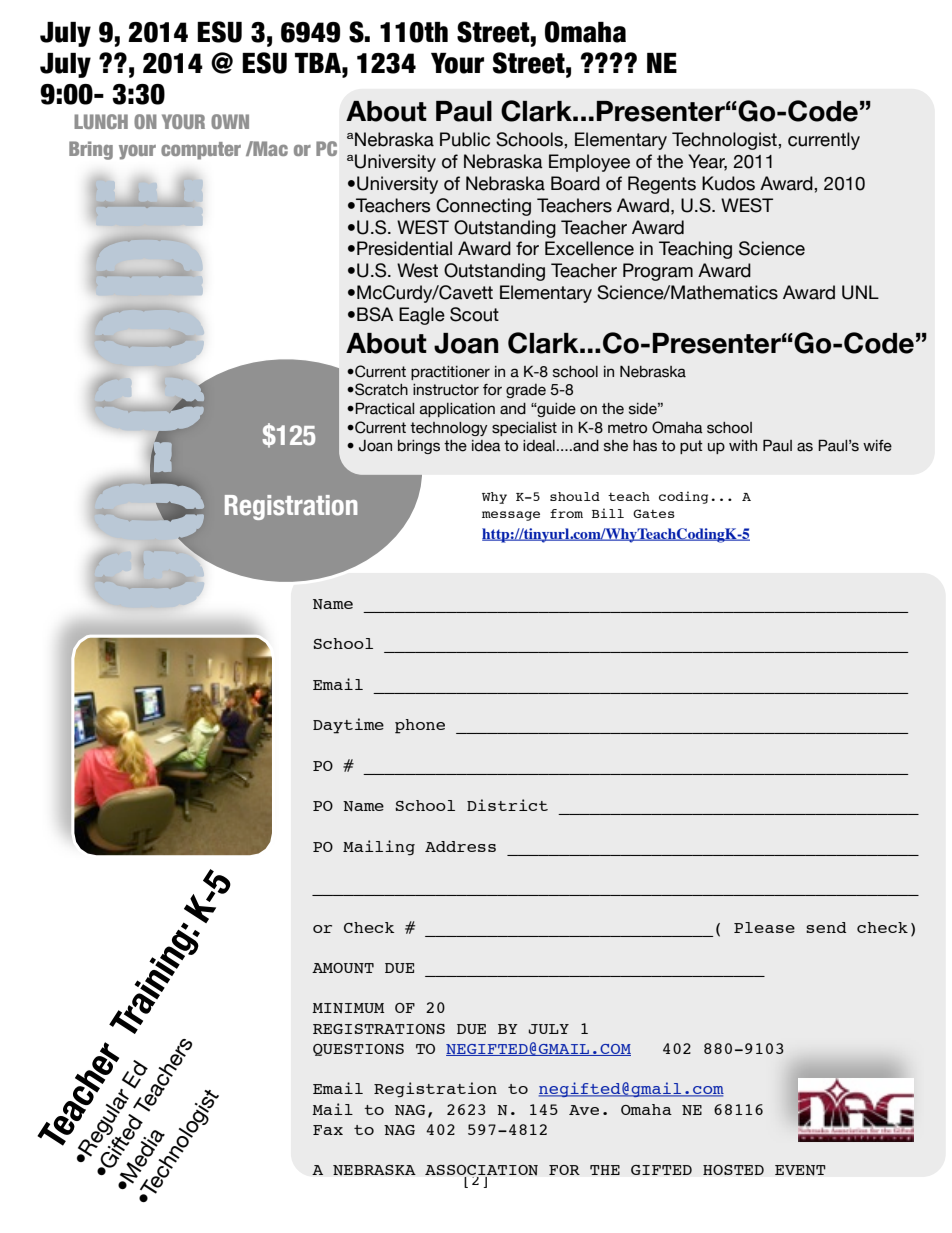 This screenshot has height=1233, width=952. What do you see at coordinates (743, 445) in the screenshot?
I see `with` at bounding box center [743, 445].
